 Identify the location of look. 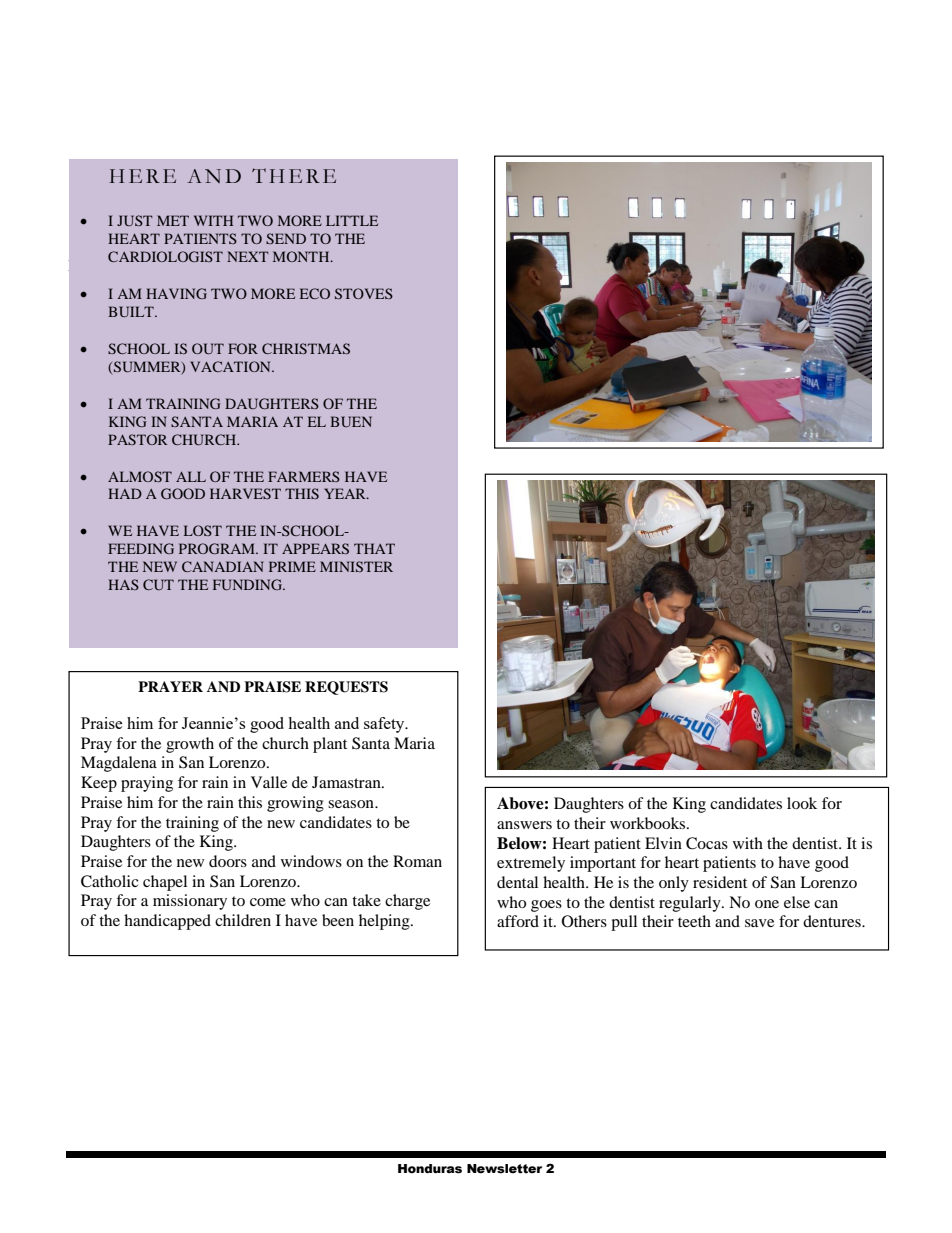
(802, 803).
